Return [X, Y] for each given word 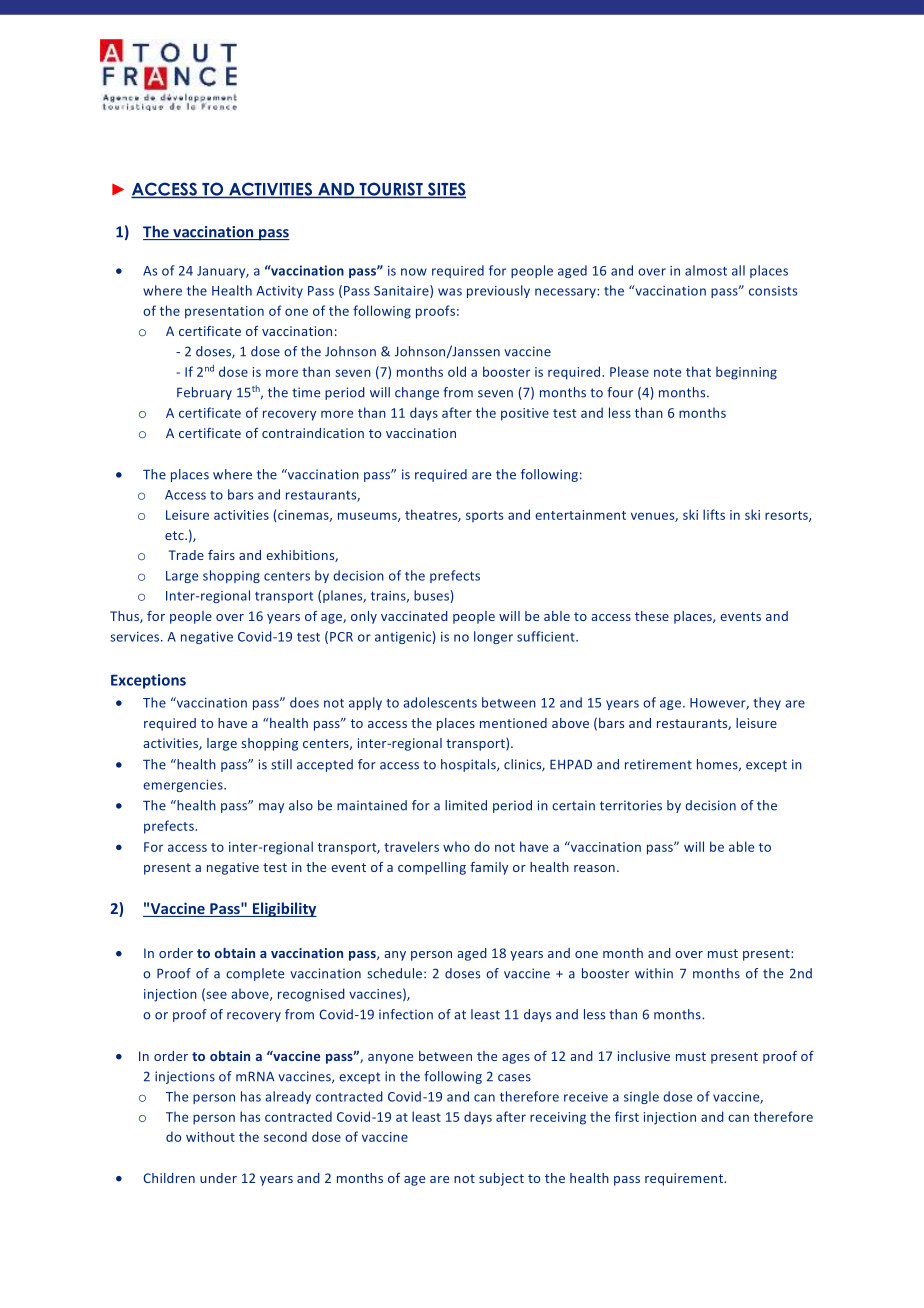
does [304, 702]
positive [525, 414]
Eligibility [283, 909]
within [654, 973]
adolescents [440, 702]
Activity [280, 292]
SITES [445, 190]
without [210, 1136]
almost [706, 270]
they [767, 703]
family [489, 868]
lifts [714, 514]
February [204, 393]
